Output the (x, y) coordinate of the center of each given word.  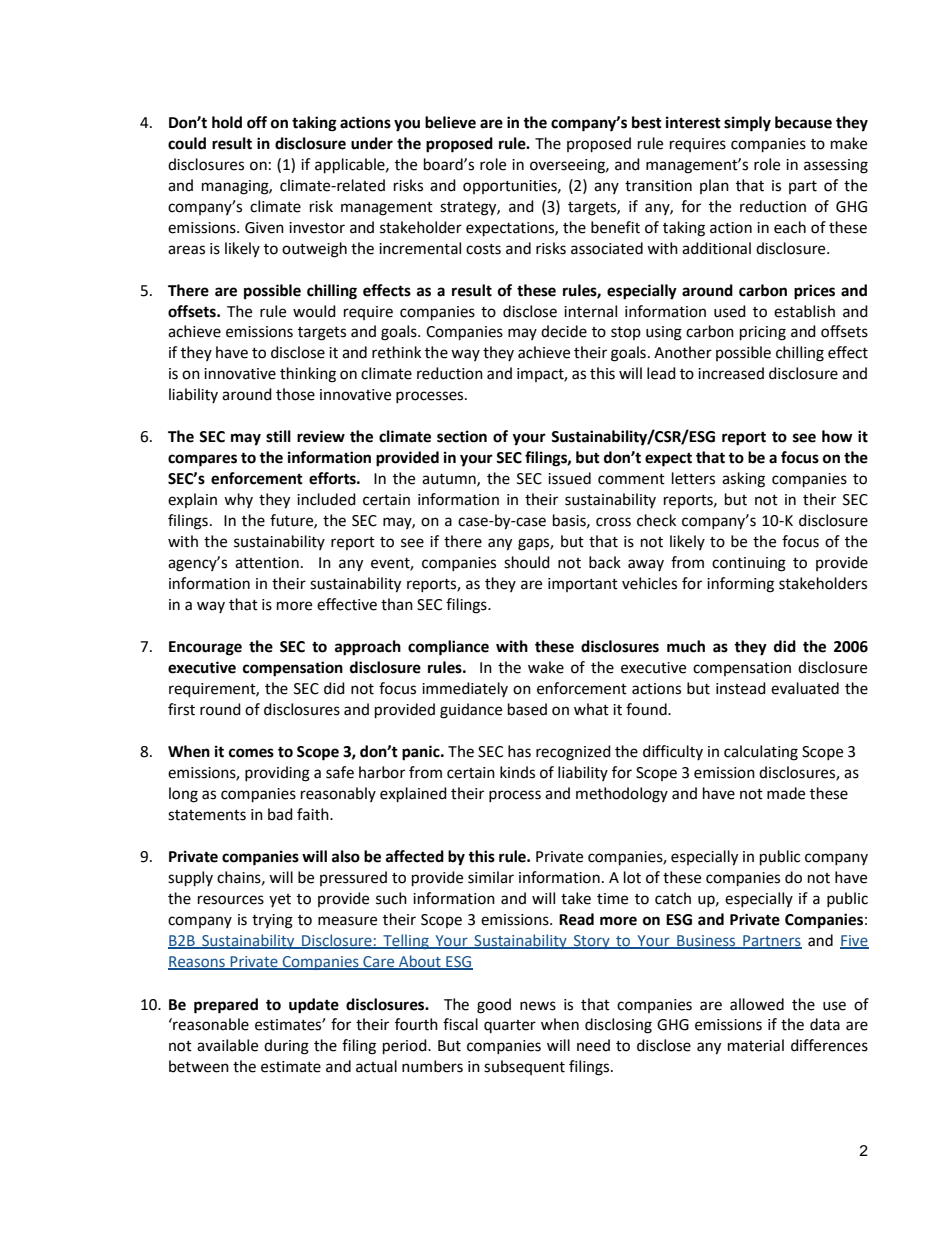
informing (740, 585)
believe (450, 122)
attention (267, 563)
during (286, 1047)
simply (747, 124)
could (187, 143)
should (527, 562)
